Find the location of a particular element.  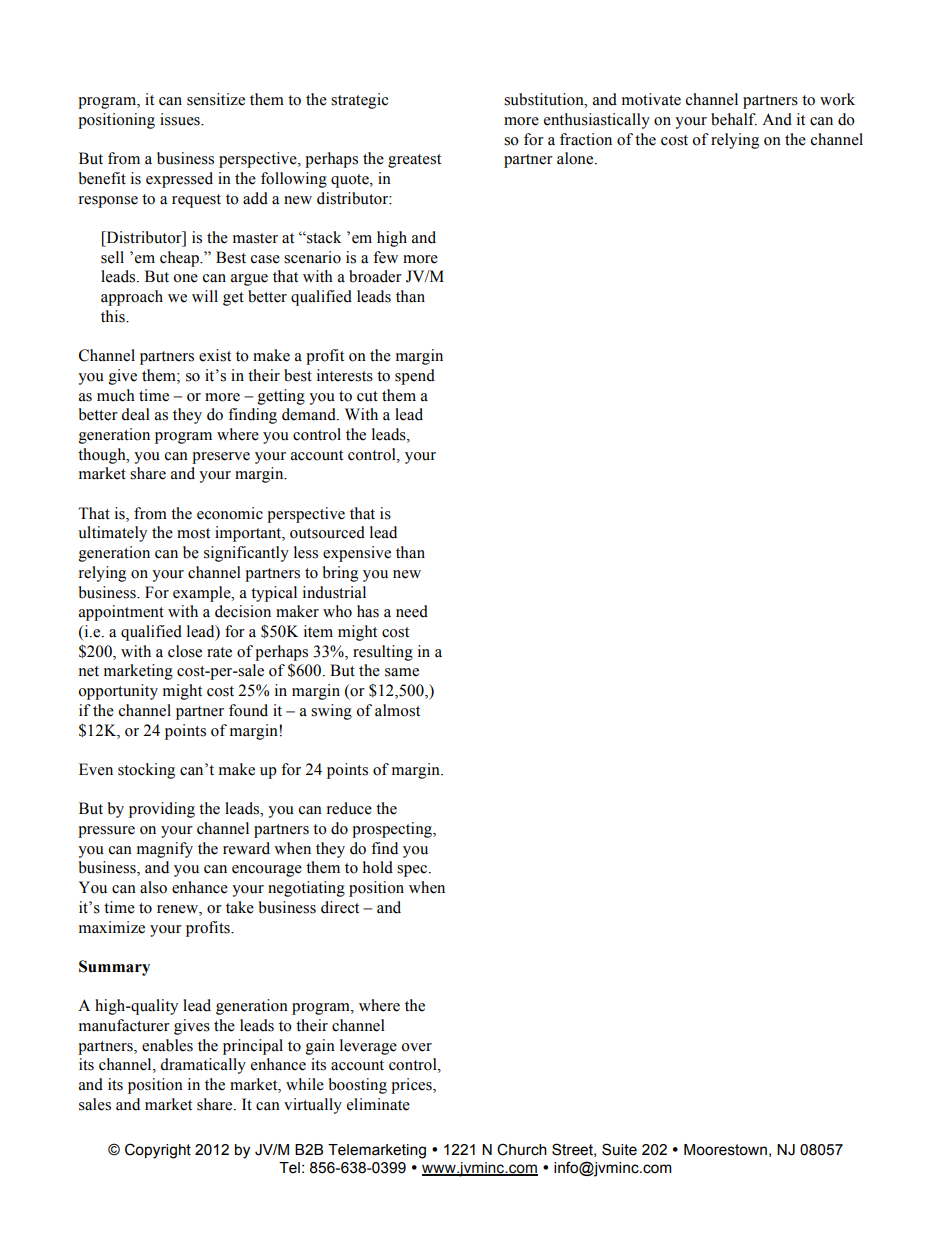

close is located at coordinates (185, 651).
